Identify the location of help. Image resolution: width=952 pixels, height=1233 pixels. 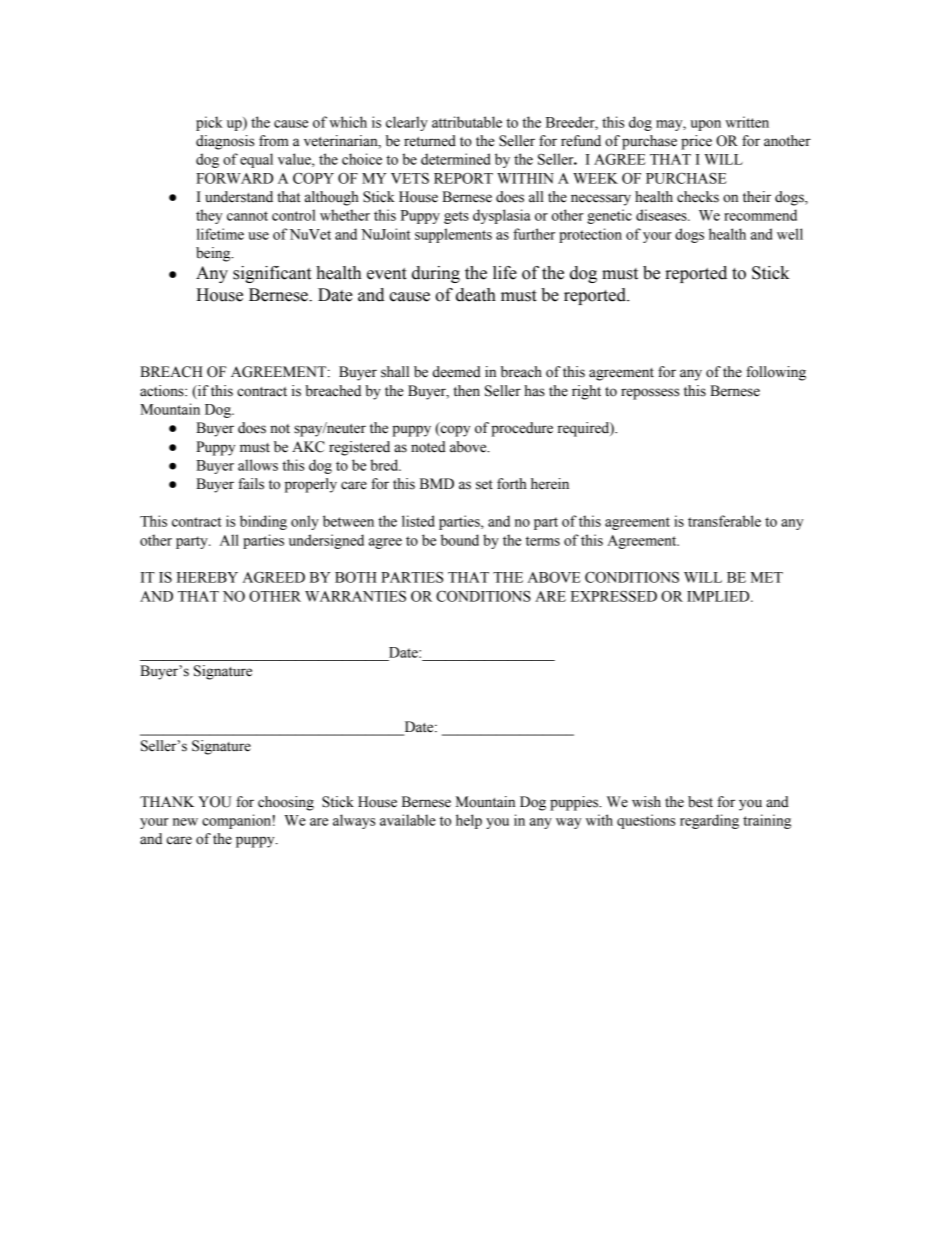
(469, 821).
